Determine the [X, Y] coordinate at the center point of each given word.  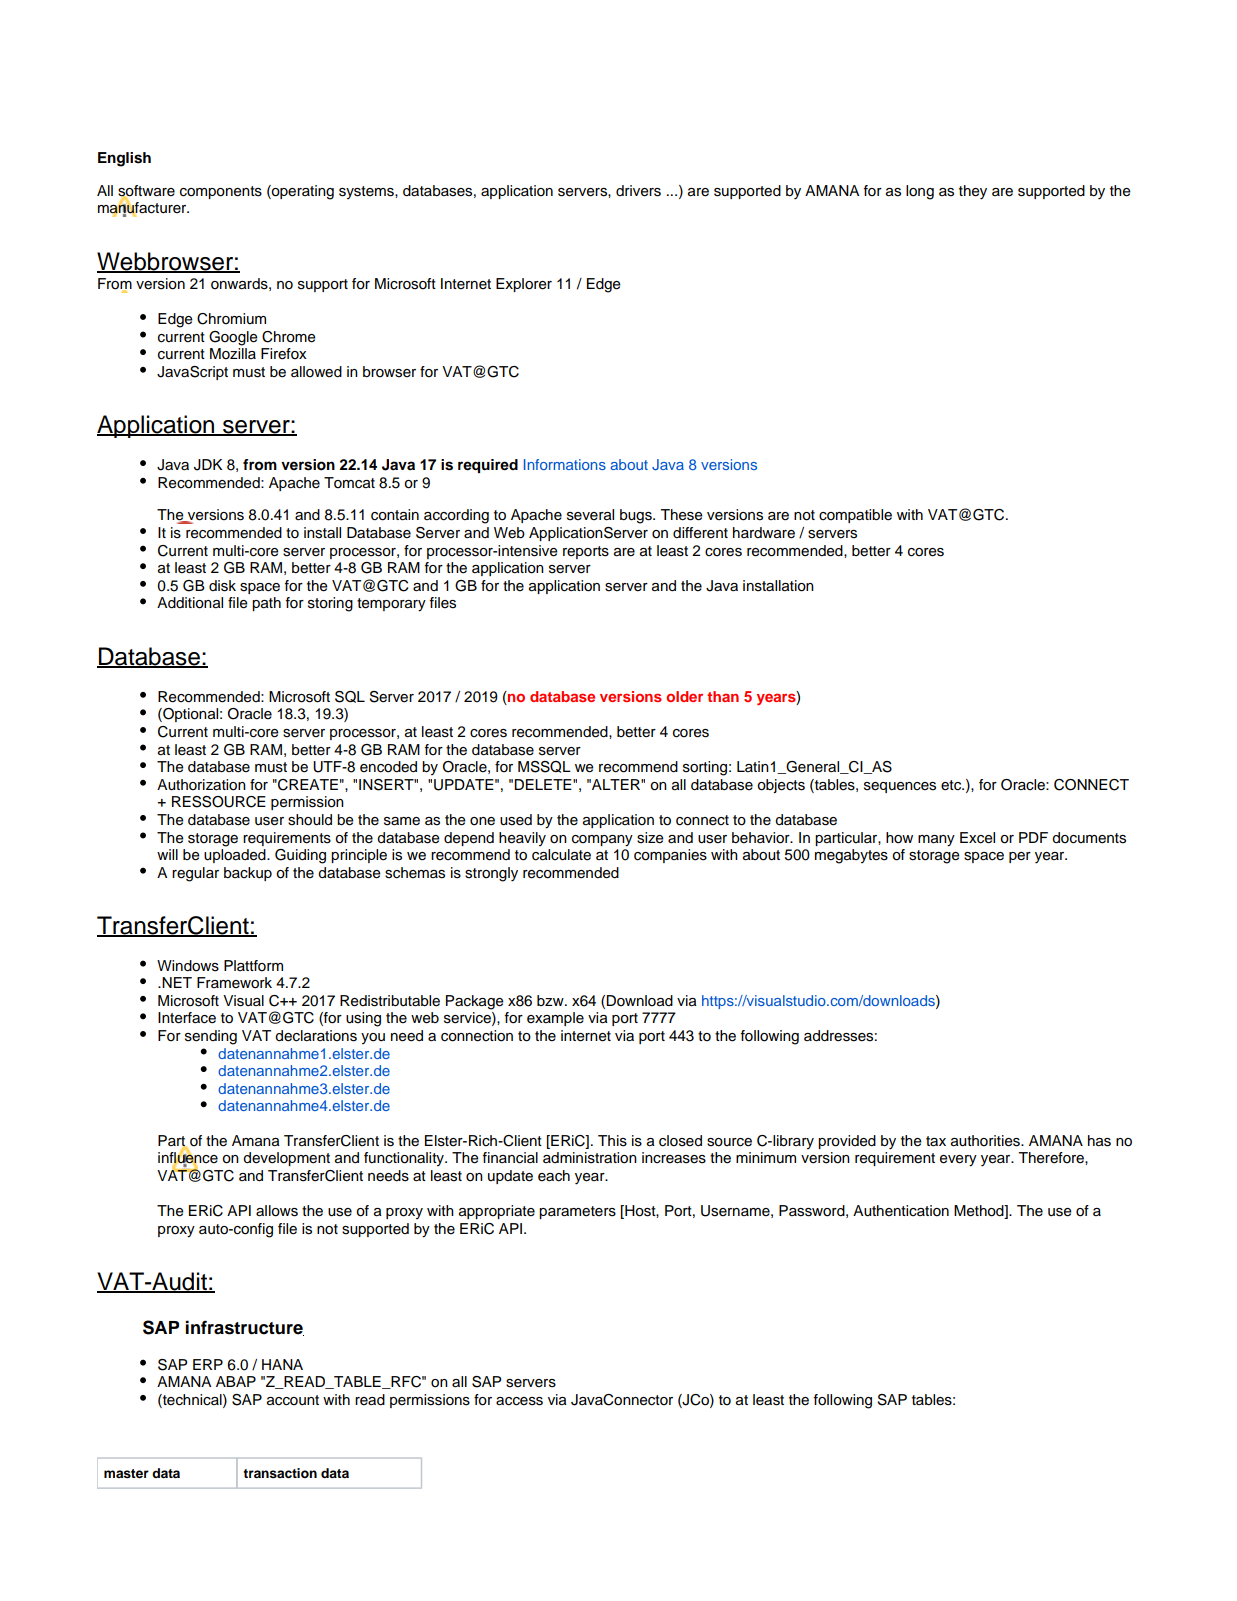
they [973, 192]
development [286, 1159]
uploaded [236, 856]
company [602, 841]
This [612, 1141]
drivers [638, 191]
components [221, 192]
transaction [280, 1473]
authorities [986, 1141]
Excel [977, 838]
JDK [208, 465]
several [590, 515]
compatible [855, 516]
